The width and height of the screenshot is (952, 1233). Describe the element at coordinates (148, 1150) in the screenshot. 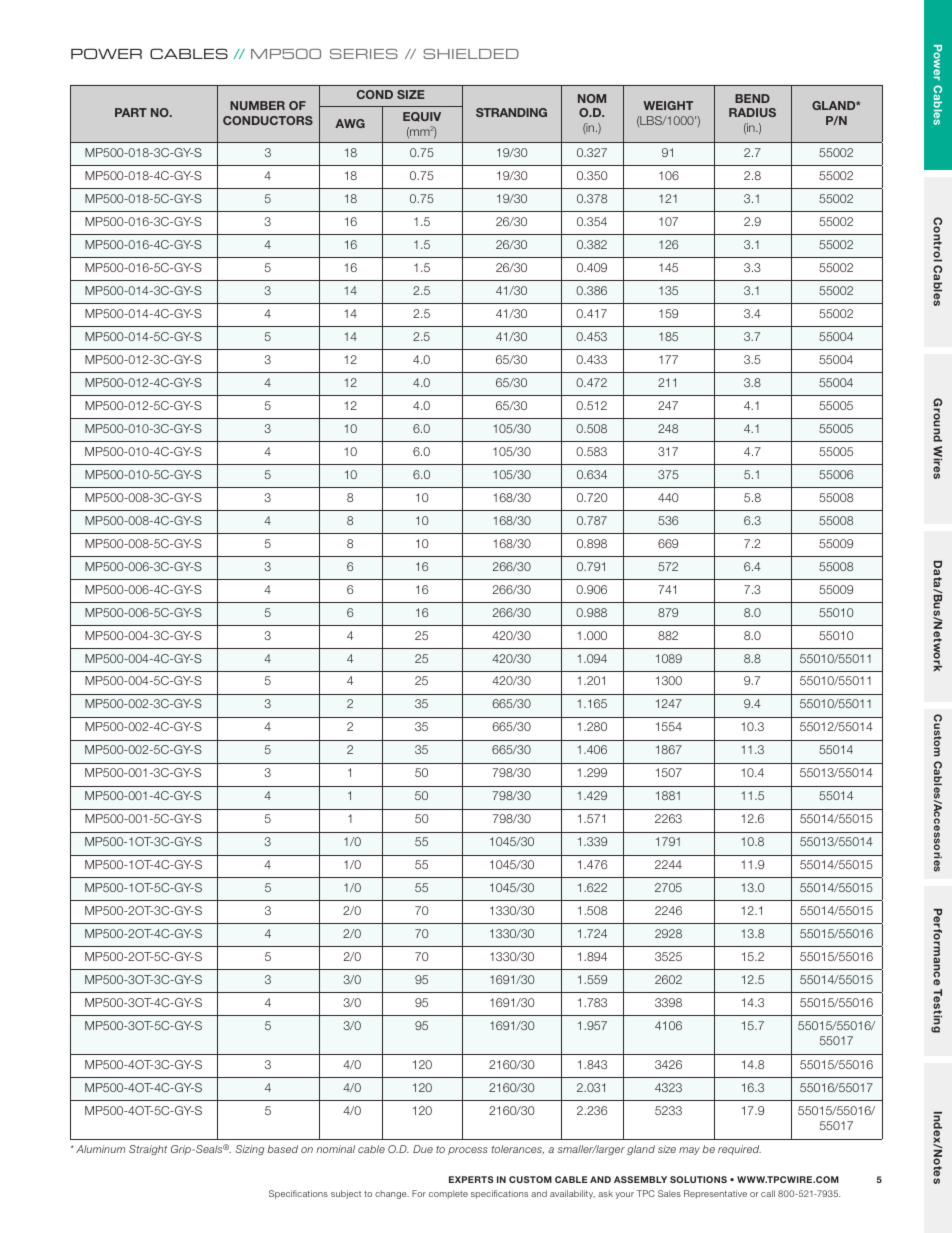

I see `Straight` at that location.
